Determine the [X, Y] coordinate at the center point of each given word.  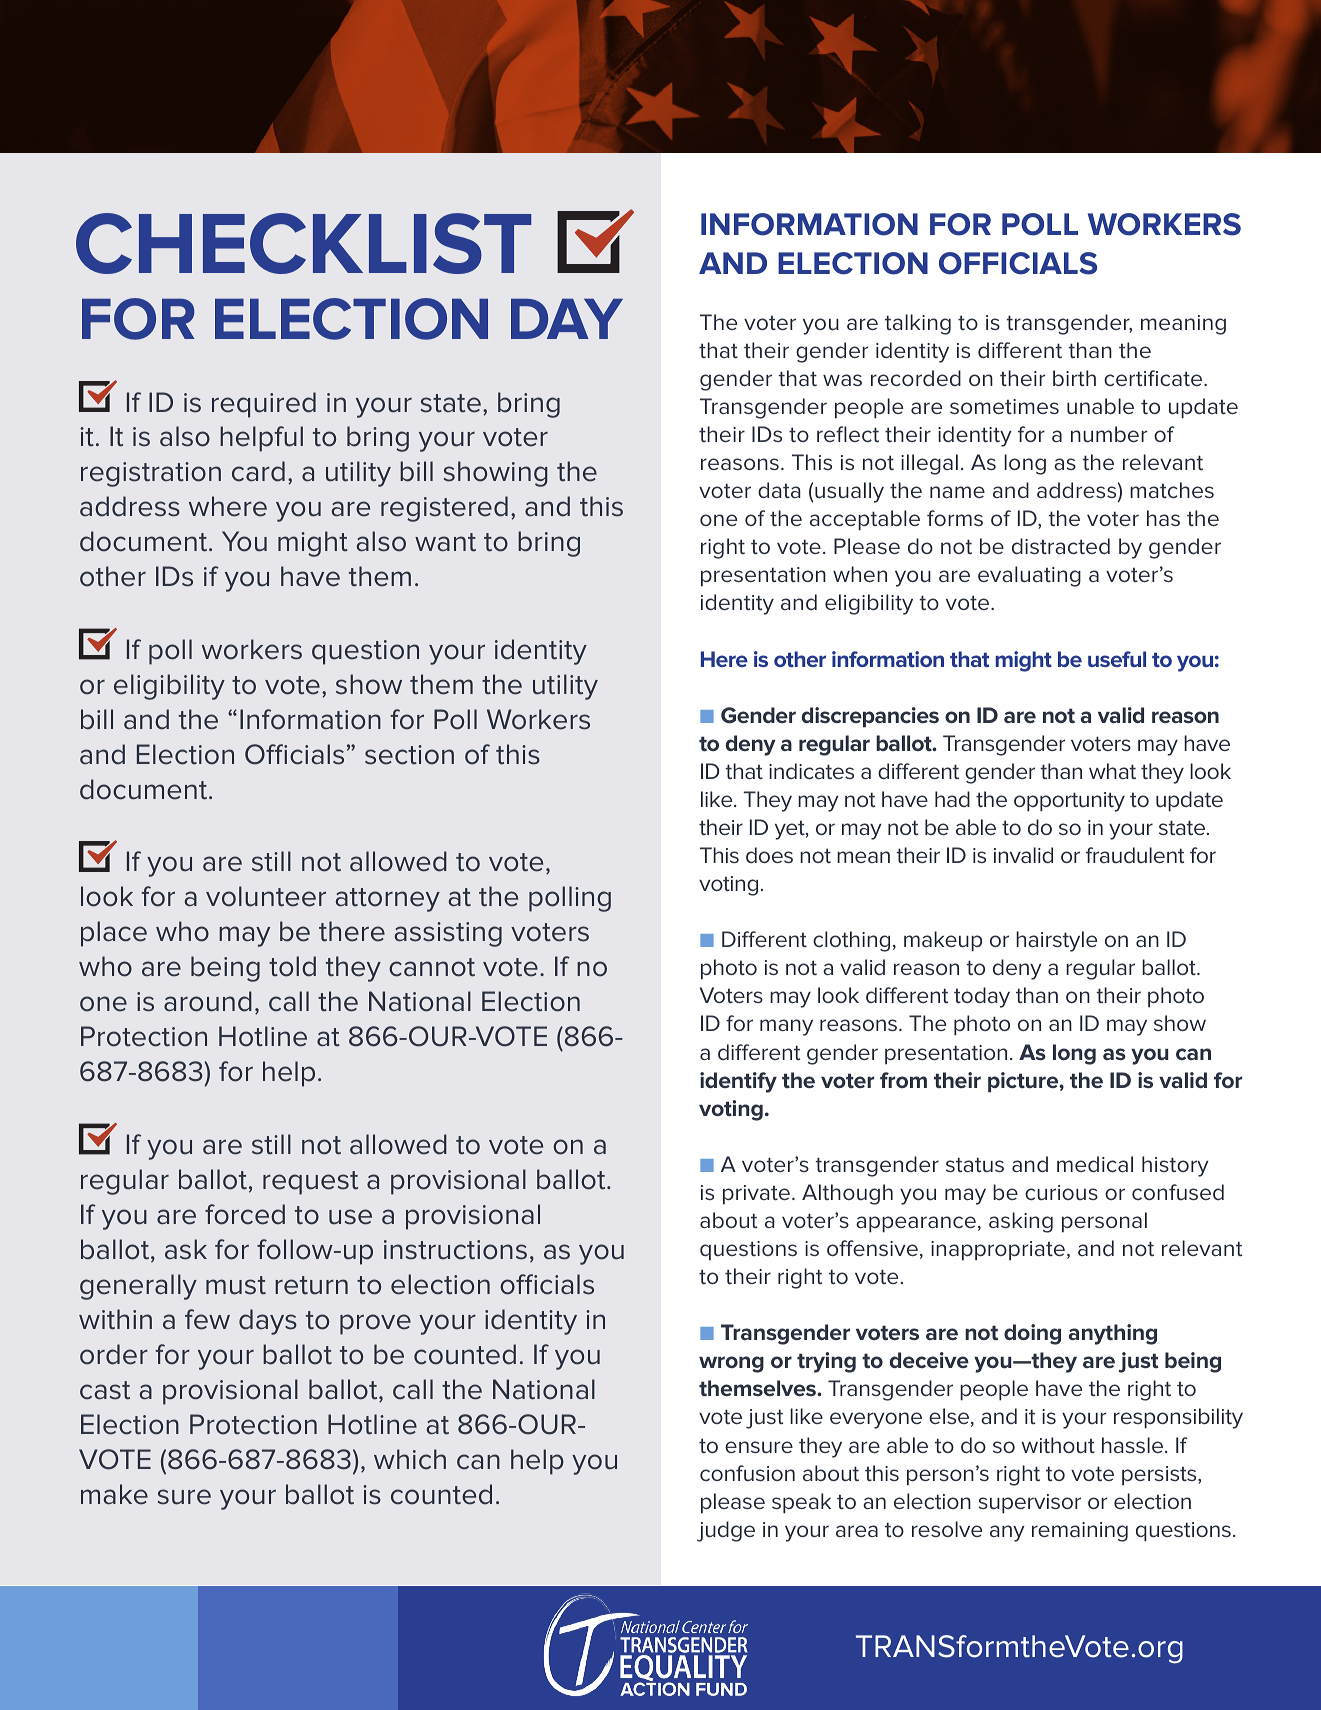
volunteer [266, 896]
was [842, 380]
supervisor [1030, 1504]
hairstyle [1056, 941]
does [769, 855]
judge [726, 1531]
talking [918, 324]
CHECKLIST [303, 243]
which [410, 1459]
